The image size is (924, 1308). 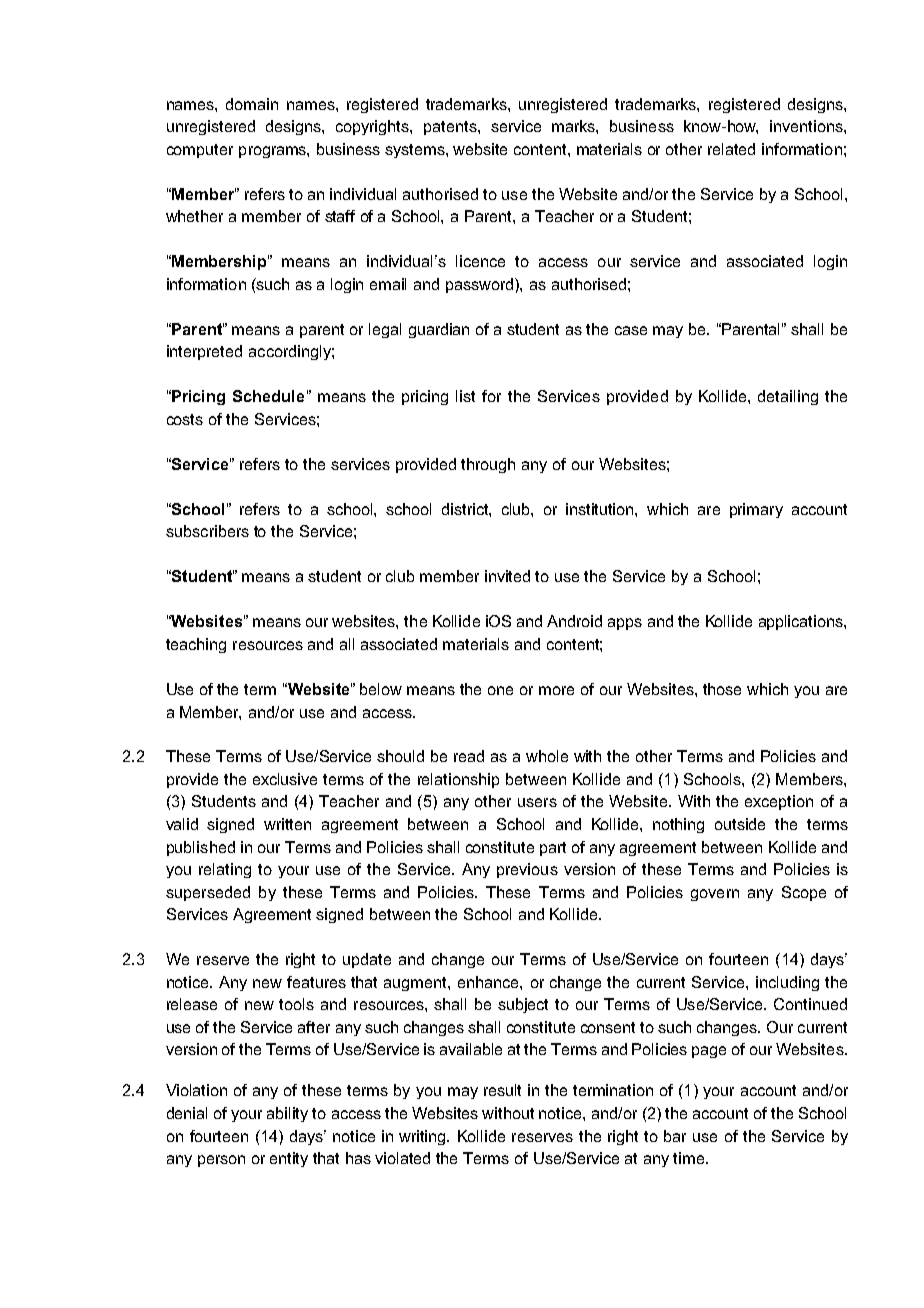 I want to click on teaching, so click(x=196, y=645).
